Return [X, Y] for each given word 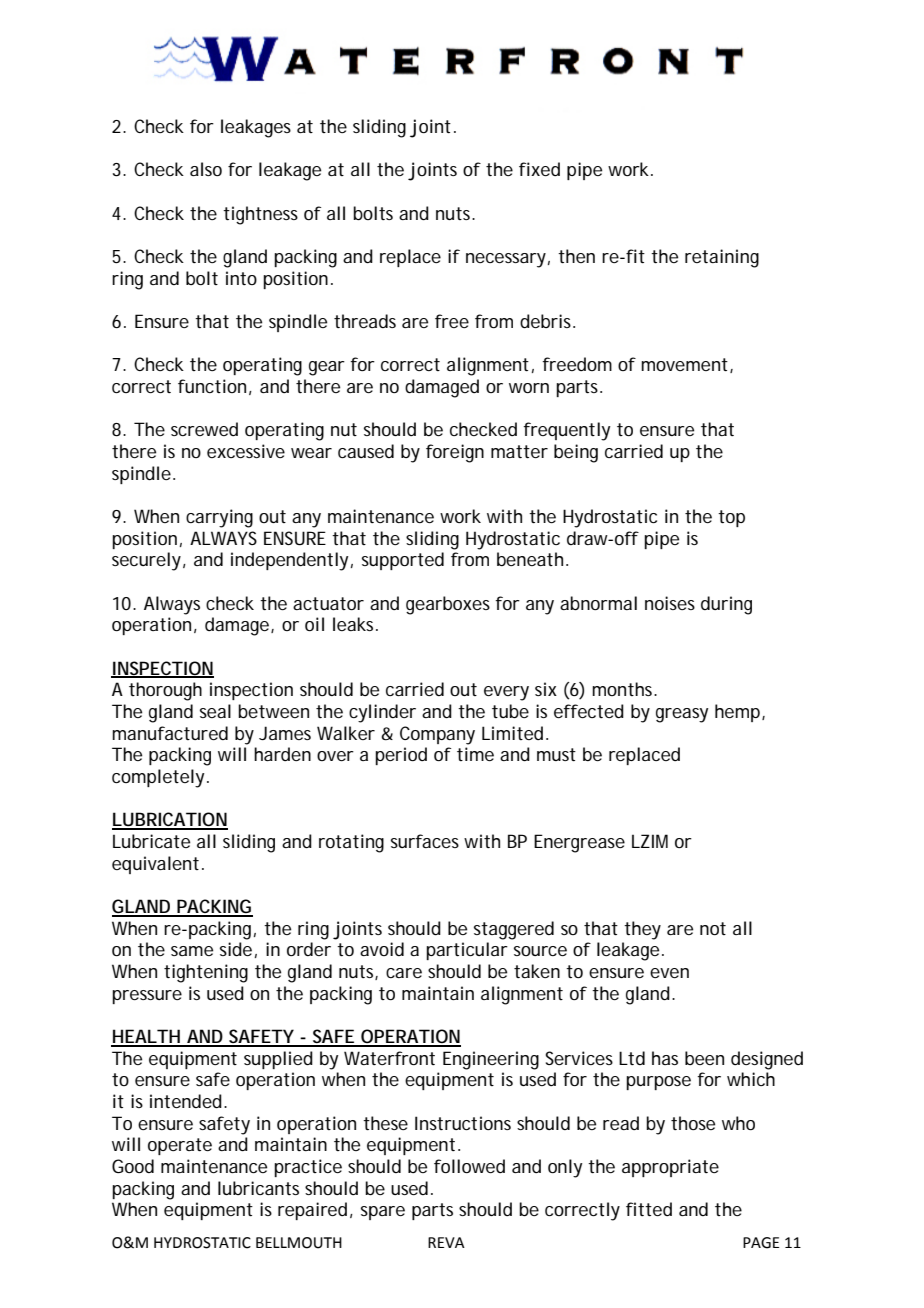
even [669, 973]
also [206, 169]
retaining [722, 258]
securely [146, 561]
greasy [682, 715]
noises [670, 603]
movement [684, 364]
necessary [506, 260]
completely [158, 778]
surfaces [425, 841]
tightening [206, 973]
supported [403, 561]
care [404, 973]
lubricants [258, 1188]
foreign [455, 453]
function [212, 386]
